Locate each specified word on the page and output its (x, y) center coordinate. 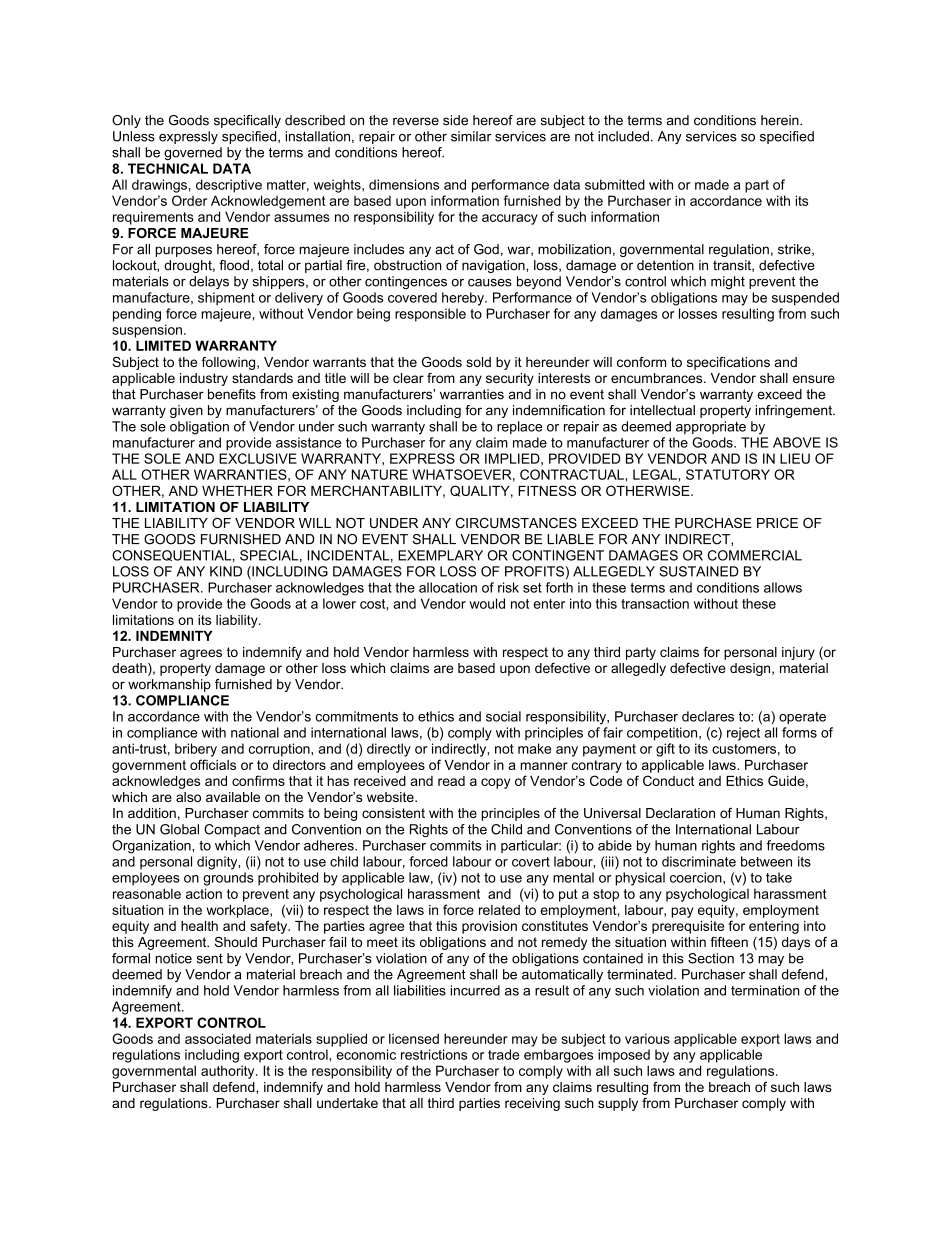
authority (229, 1072)
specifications (728, 363)
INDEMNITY (174, 636)
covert (531, 862)
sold (478, 362)
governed (193, 153)
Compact (232, 830)
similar (471, 136)
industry (204, 379)
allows (783, 587)
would (487, 603)
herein (781, 120)
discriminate (699, 861)
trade (503, 1054)
